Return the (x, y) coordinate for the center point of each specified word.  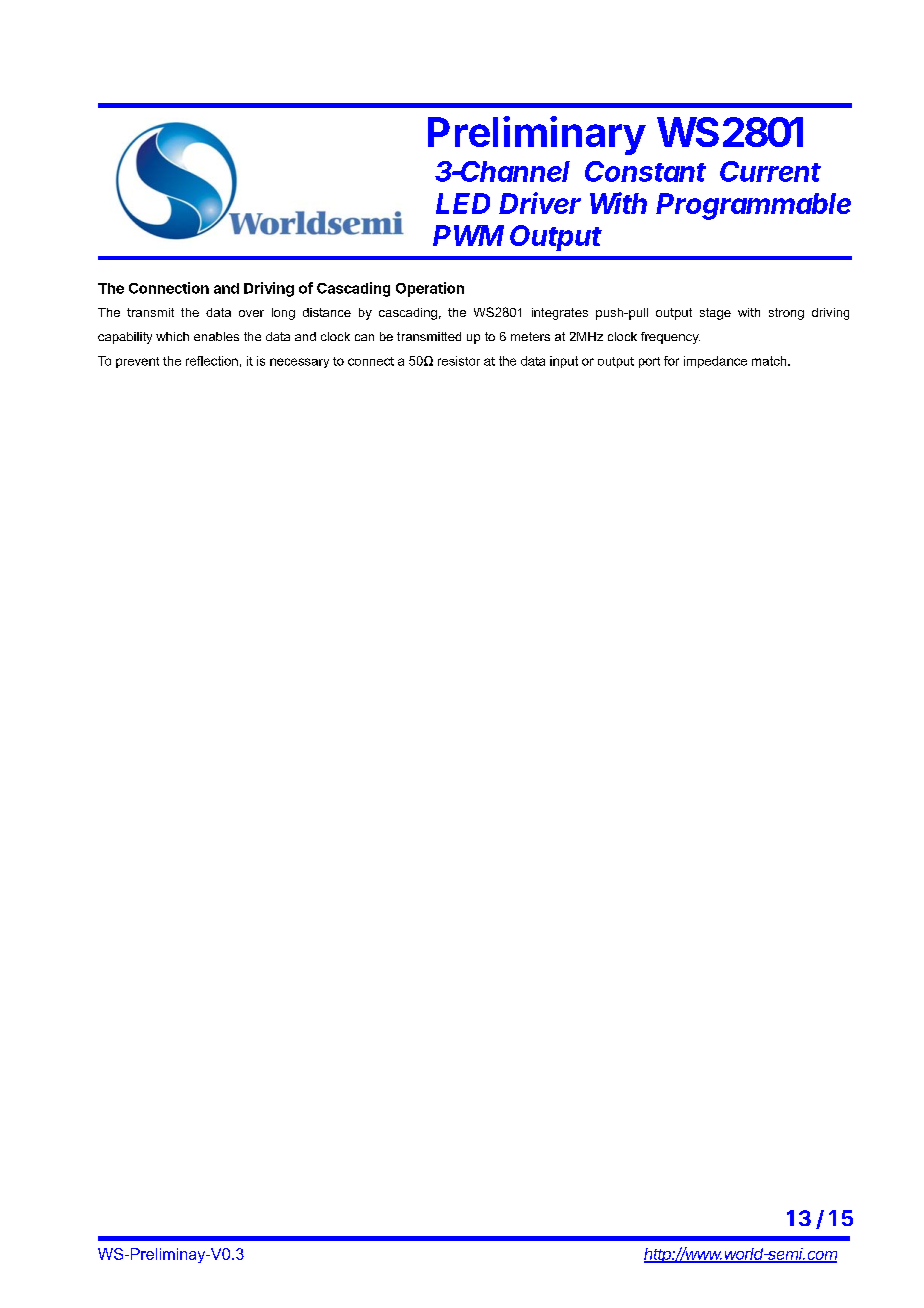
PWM (468, 235)
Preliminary (537, 135)
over (251, 313)
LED (463, 203)
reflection (212, 361)
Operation (430, 289)
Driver (540, 203)
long (283, 314)
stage (715, 314)
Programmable (753, 206)
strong (786, 314)
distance (327, 312)
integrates (560, 314)
